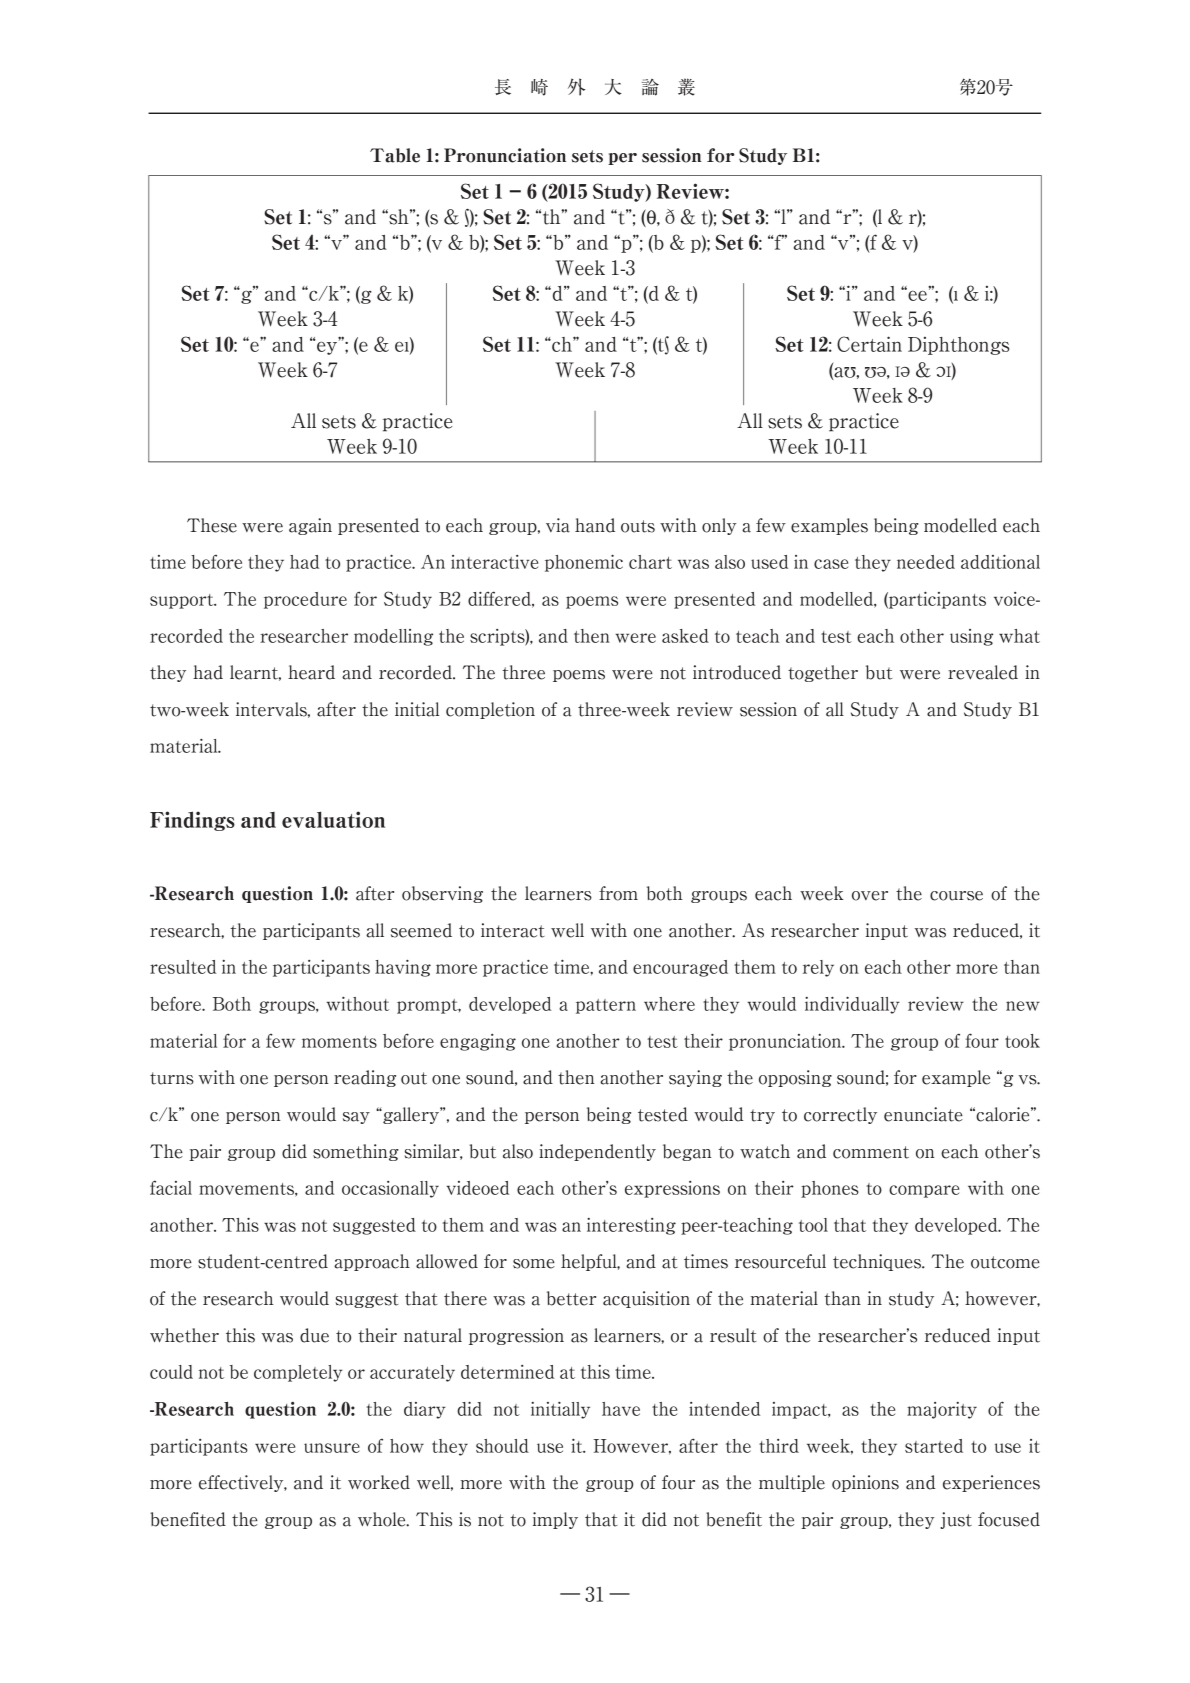  What do you see at coordinates (869, 344) in the page?
I see `Certain` at bounding box center [869, 344].
